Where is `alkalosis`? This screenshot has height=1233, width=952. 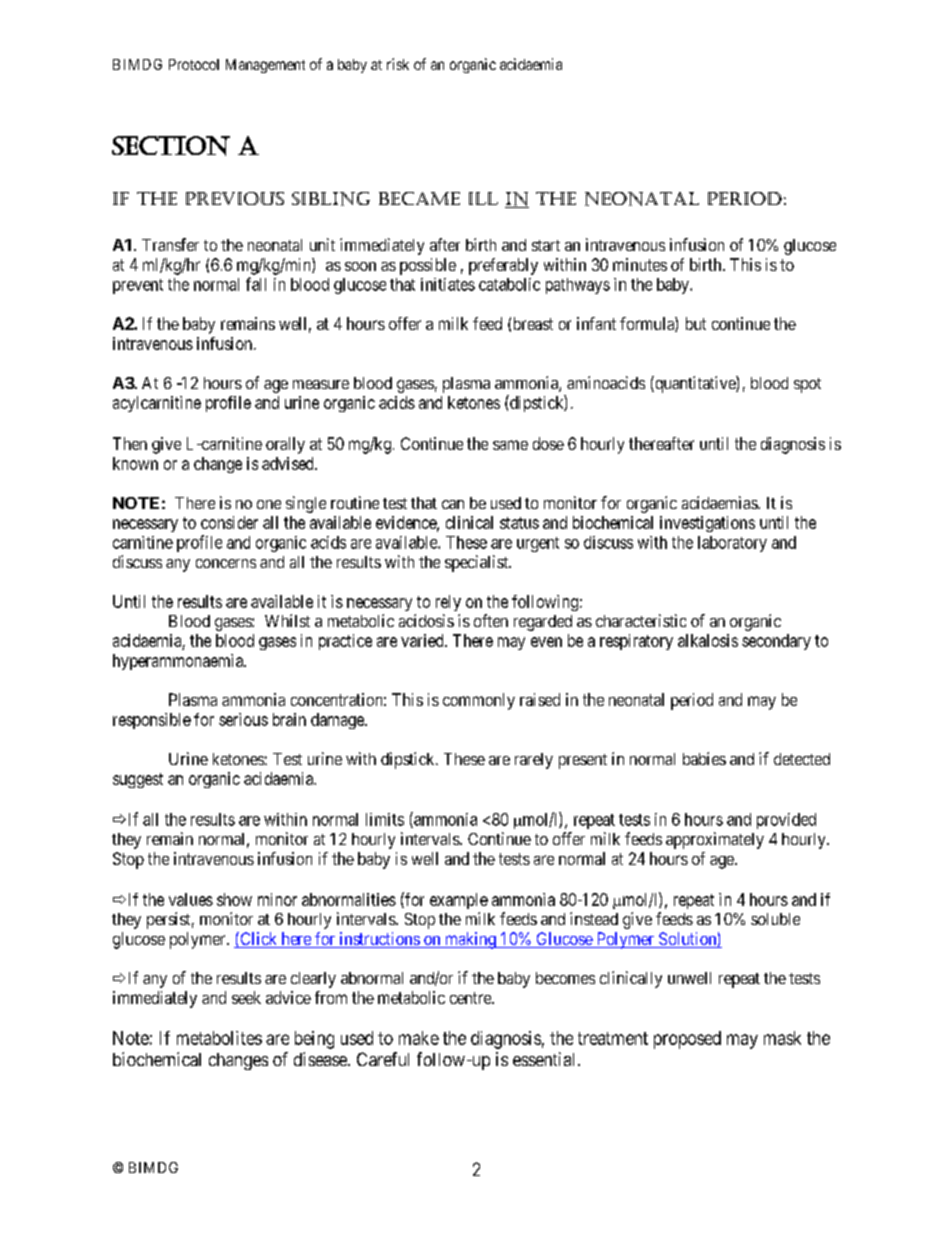
alkalosis is located at coordinates (708, 640).
